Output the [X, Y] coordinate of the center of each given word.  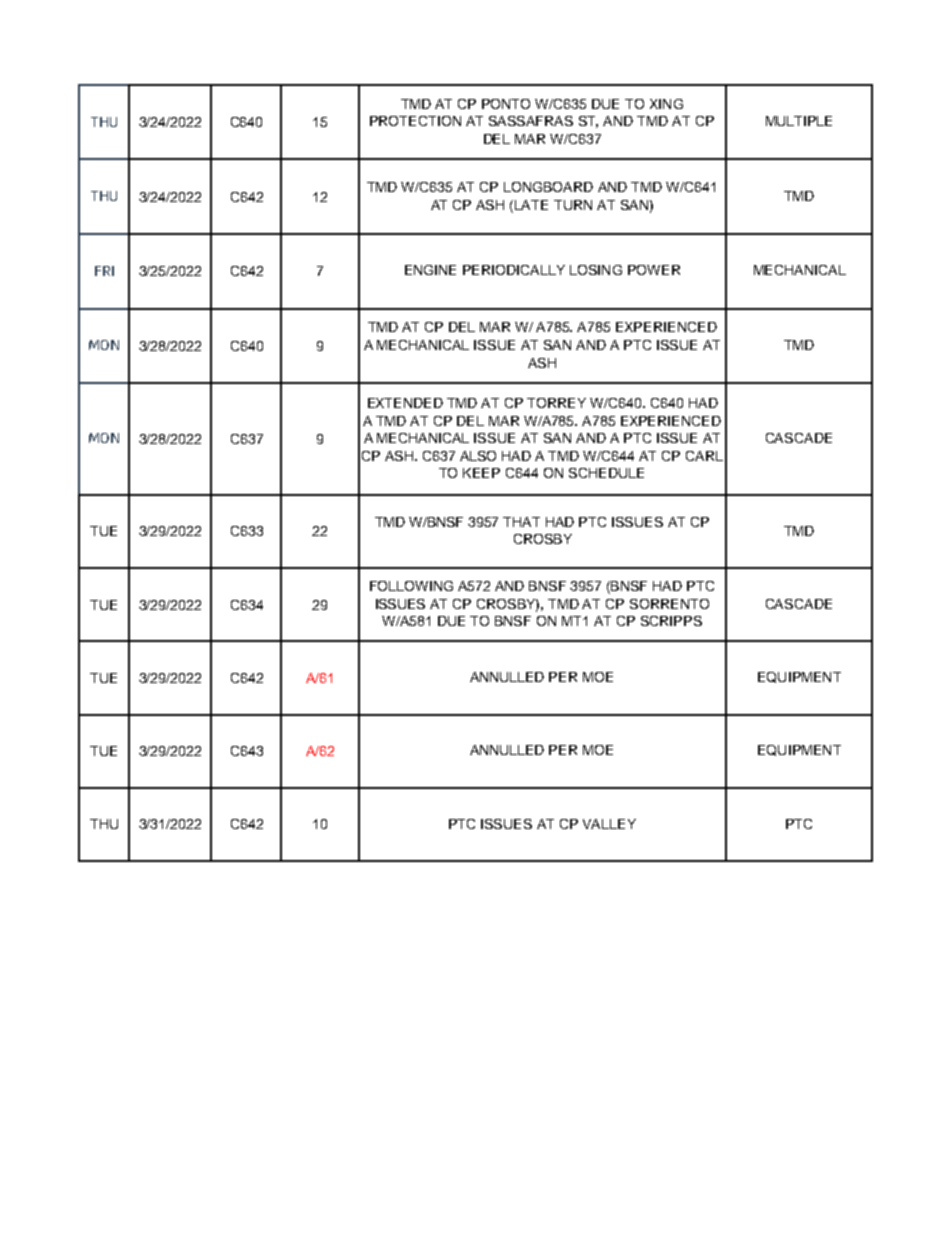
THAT [521, 522]
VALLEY [609, 824]
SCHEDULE [606, 473]
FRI [104, 271]
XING [666, 104]
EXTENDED [405, 403]
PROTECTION [415, 121]
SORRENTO [669, 604]
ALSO [478, 456]
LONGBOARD [548, 187]
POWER [654, 270]
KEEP [481, 473]
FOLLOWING [411, 586]
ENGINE [430, 270]
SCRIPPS [671, 621]
